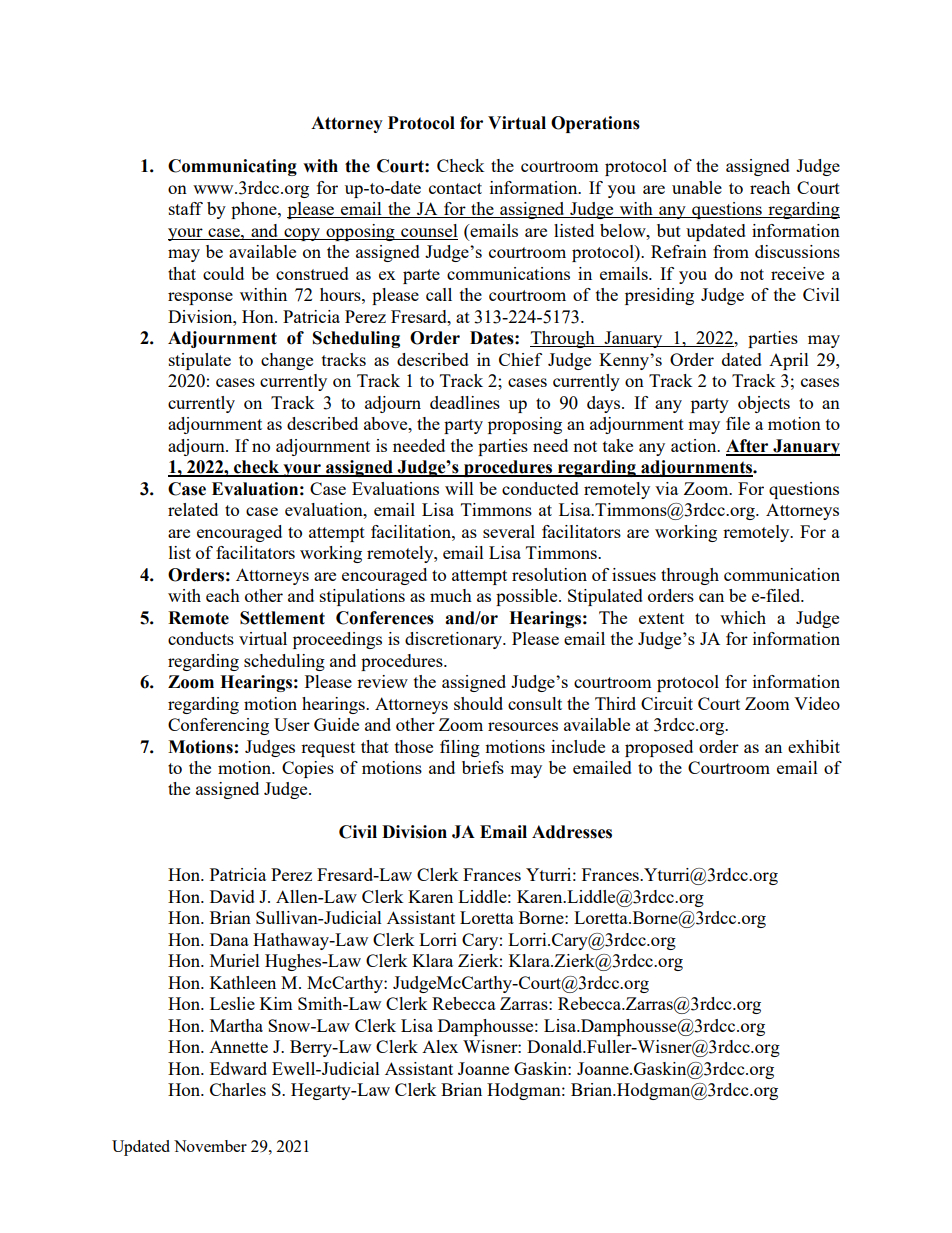 Image resolution: width=952 pixels, height=1233 pixels. Describe the element at coordinates (572, 832) in the image. I see `Addresses` at that location.
